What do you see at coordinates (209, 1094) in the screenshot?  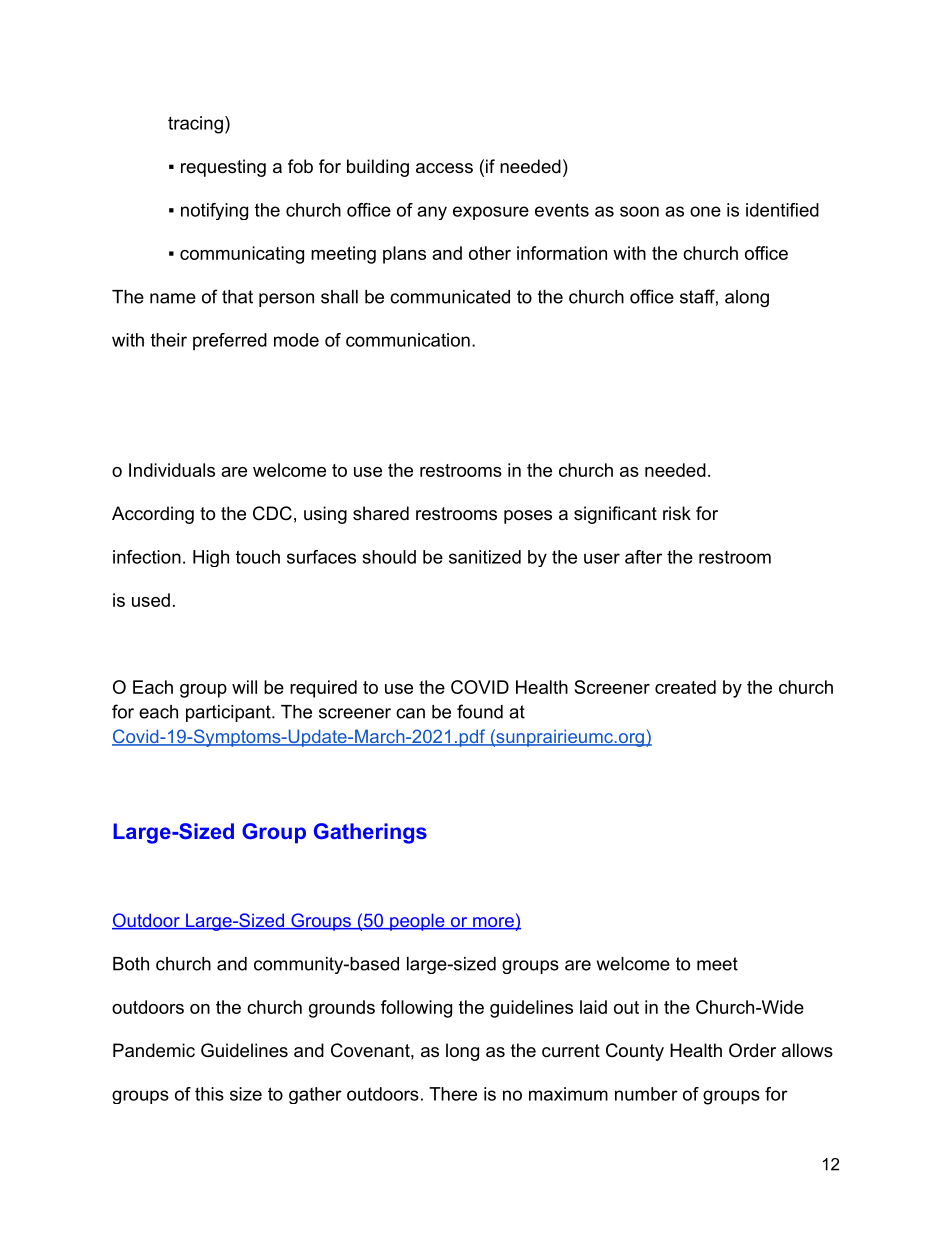 I see `this` at bounding box center [209, 1094].
